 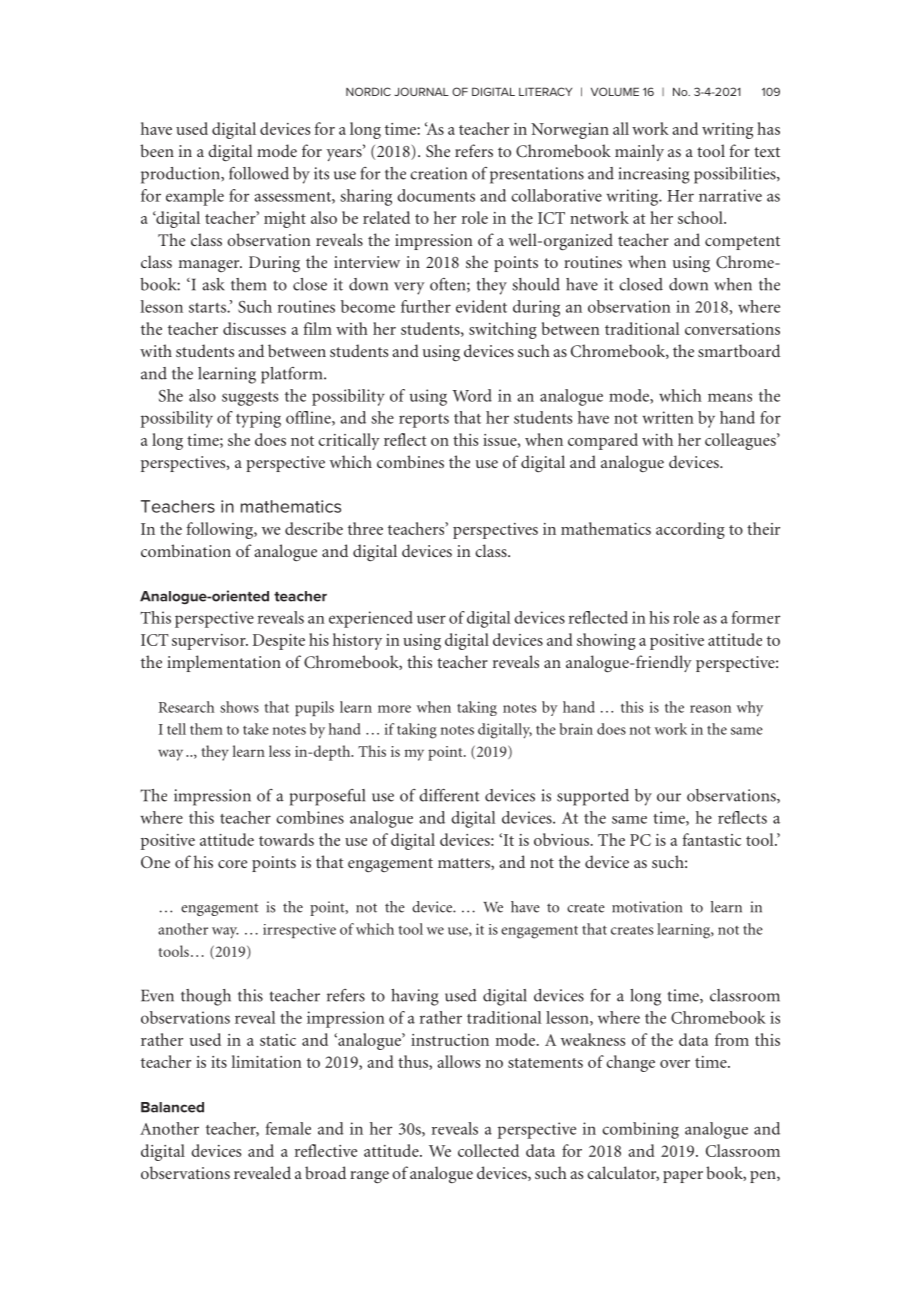 What do you see at coordinates (449, 795) in the screenshot?
I see `different` at bounding box center [449, 795].
